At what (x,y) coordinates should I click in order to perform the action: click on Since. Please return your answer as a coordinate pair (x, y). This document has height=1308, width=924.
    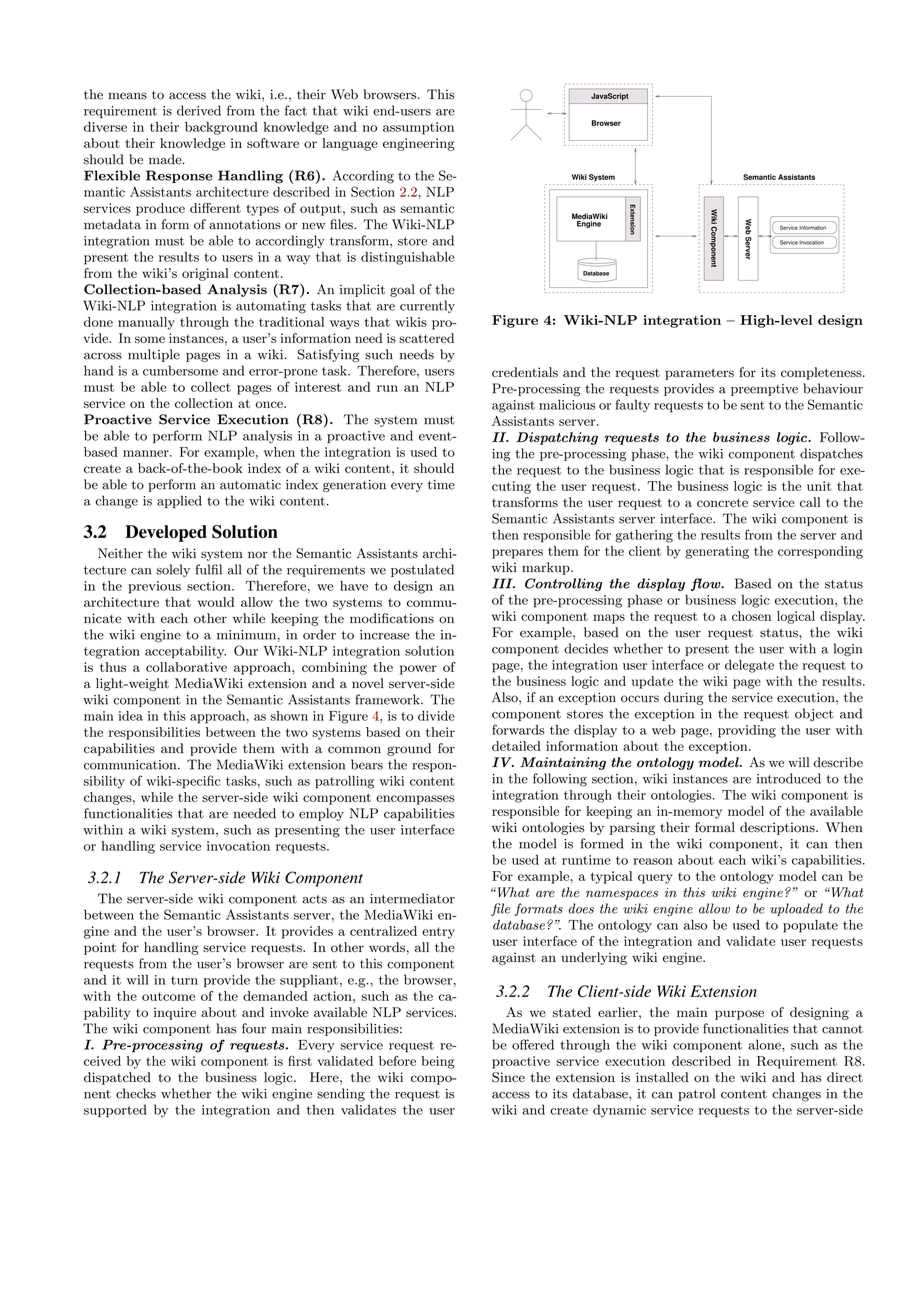
    Looking at the image, I should click on (508, 1077).
